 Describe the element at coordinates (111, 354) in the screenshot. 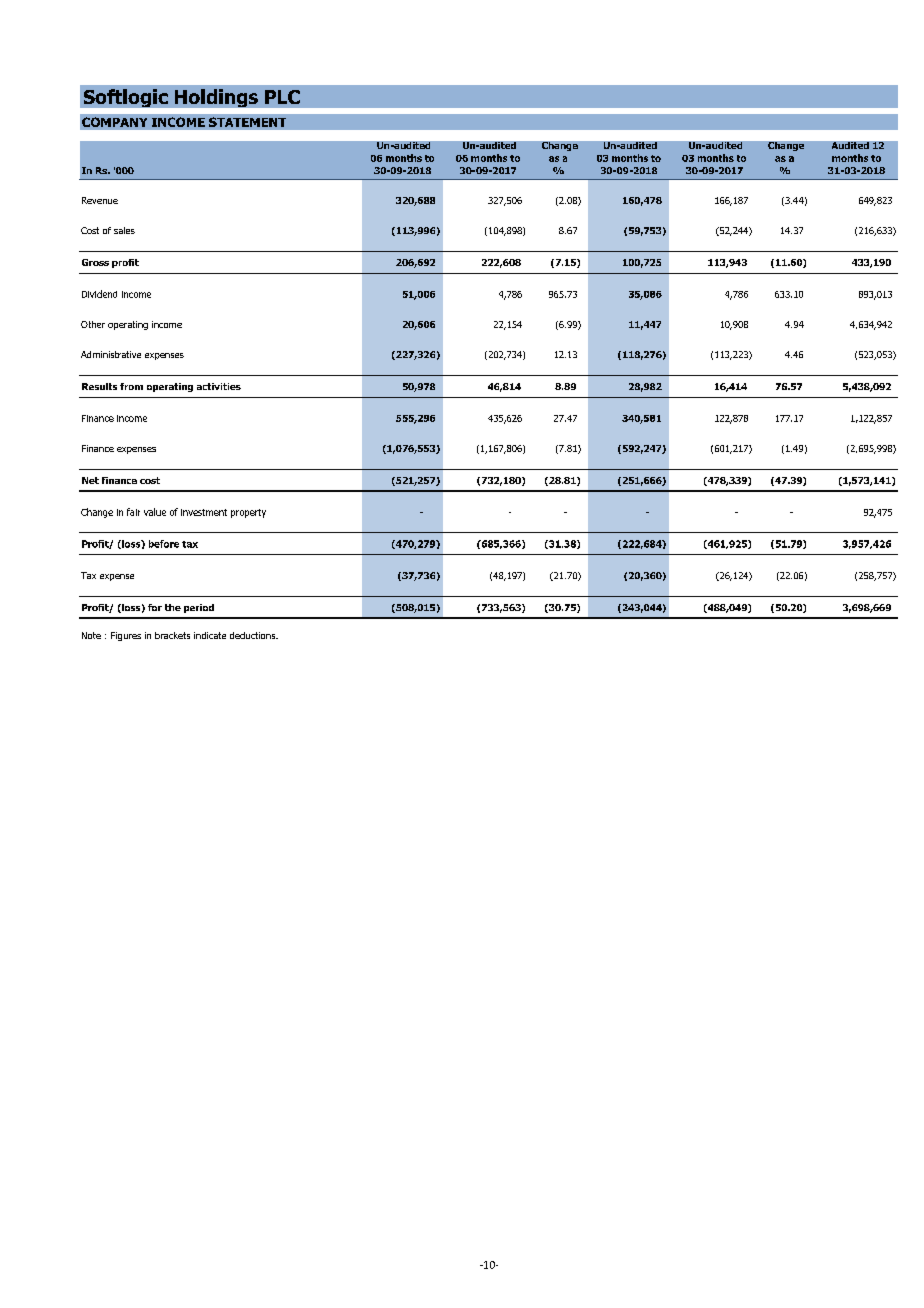

I see `Administrative` at that location.
